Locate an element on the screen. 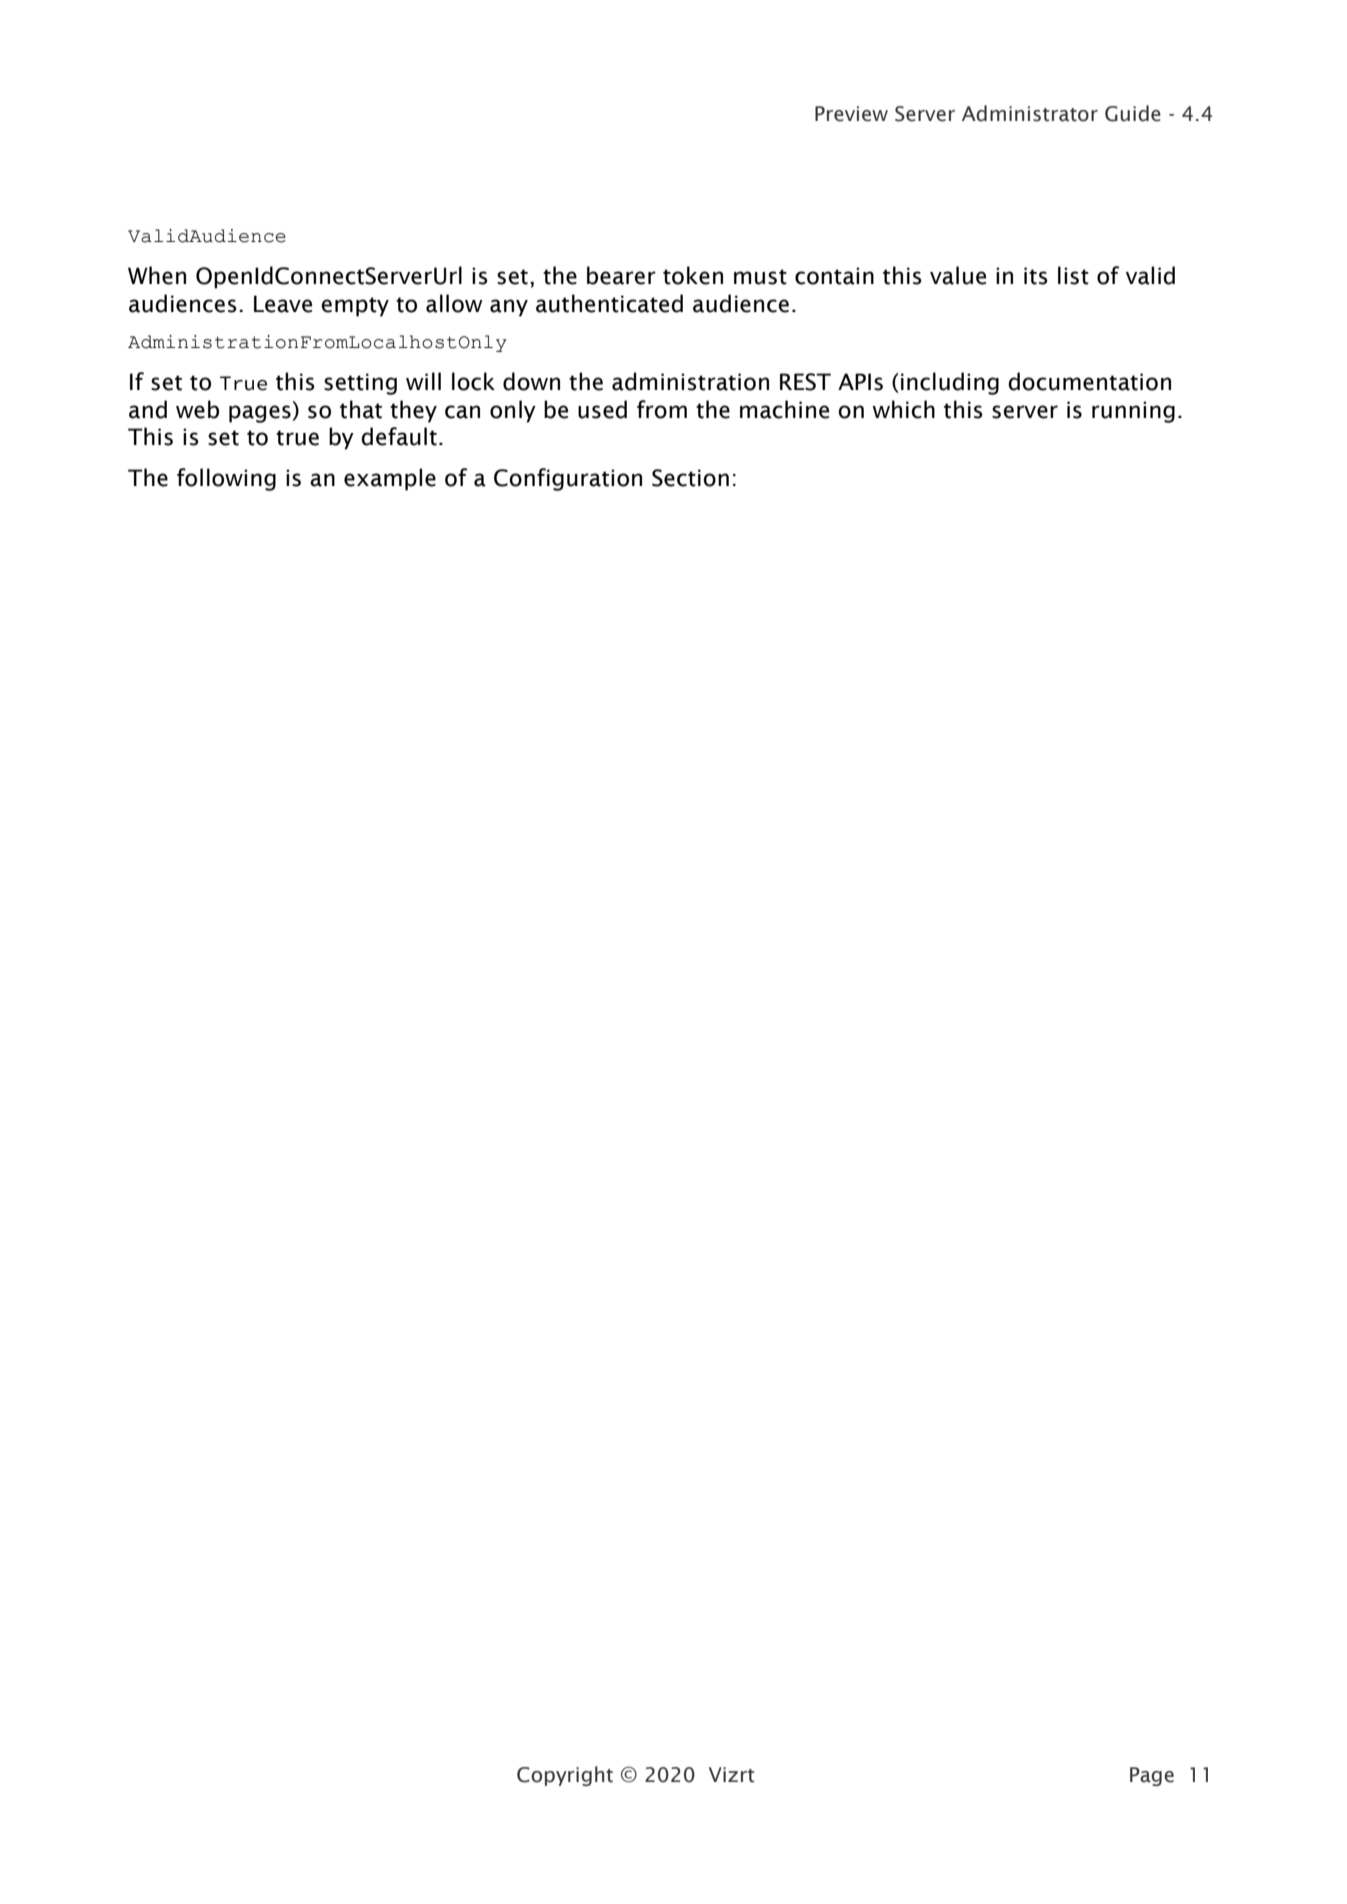 The width and height of the screenshot is (1347, 1904). machine is located at coordinates (784, 409).
